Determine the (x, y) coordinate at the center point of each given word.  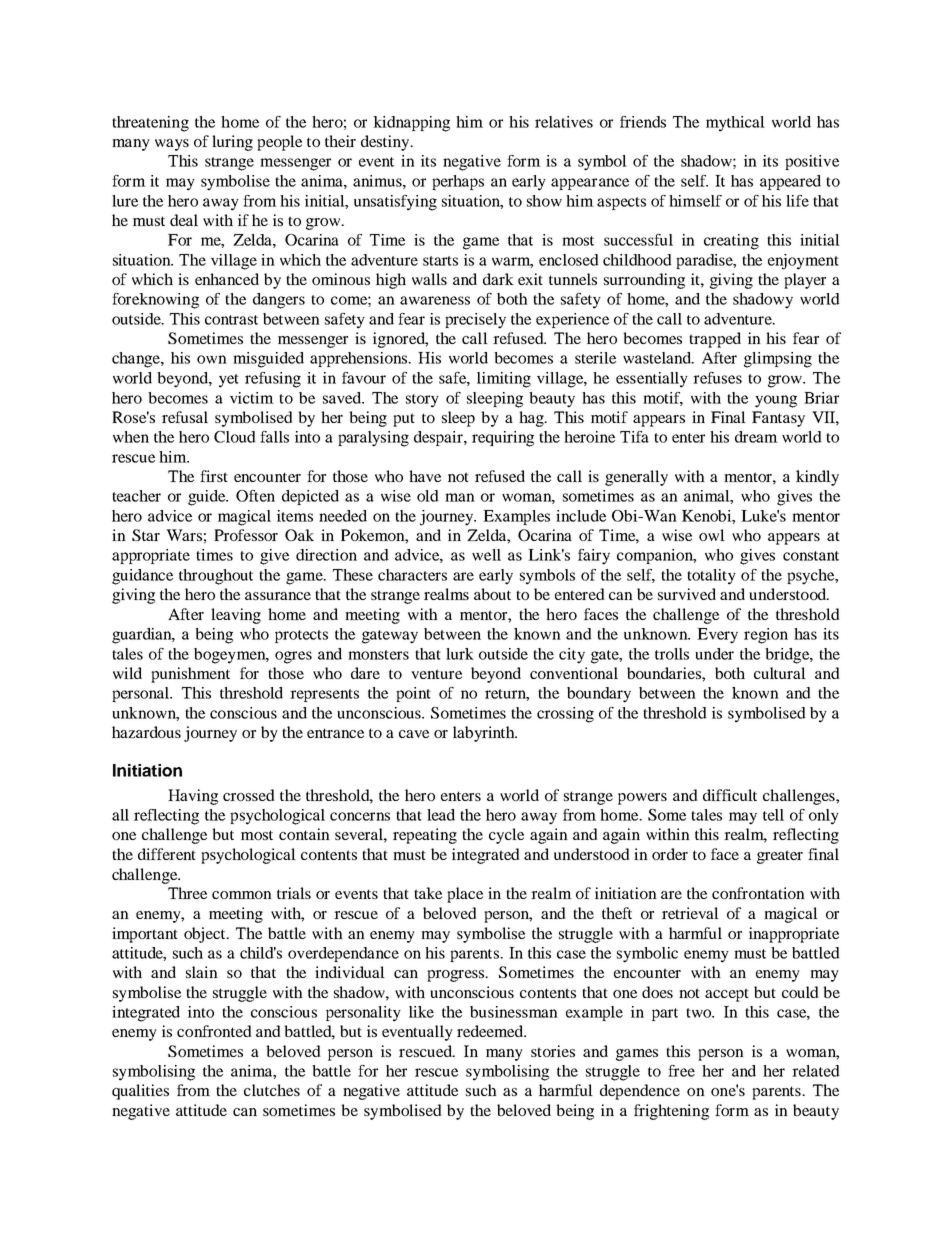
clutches (272, 1090)
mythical (735, 124)
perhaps (458, 182)
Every (717, 636)
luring (232, 143)
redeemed (491, 1031)
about (492, 594)
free (681, 1071)
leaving (236, 616)
